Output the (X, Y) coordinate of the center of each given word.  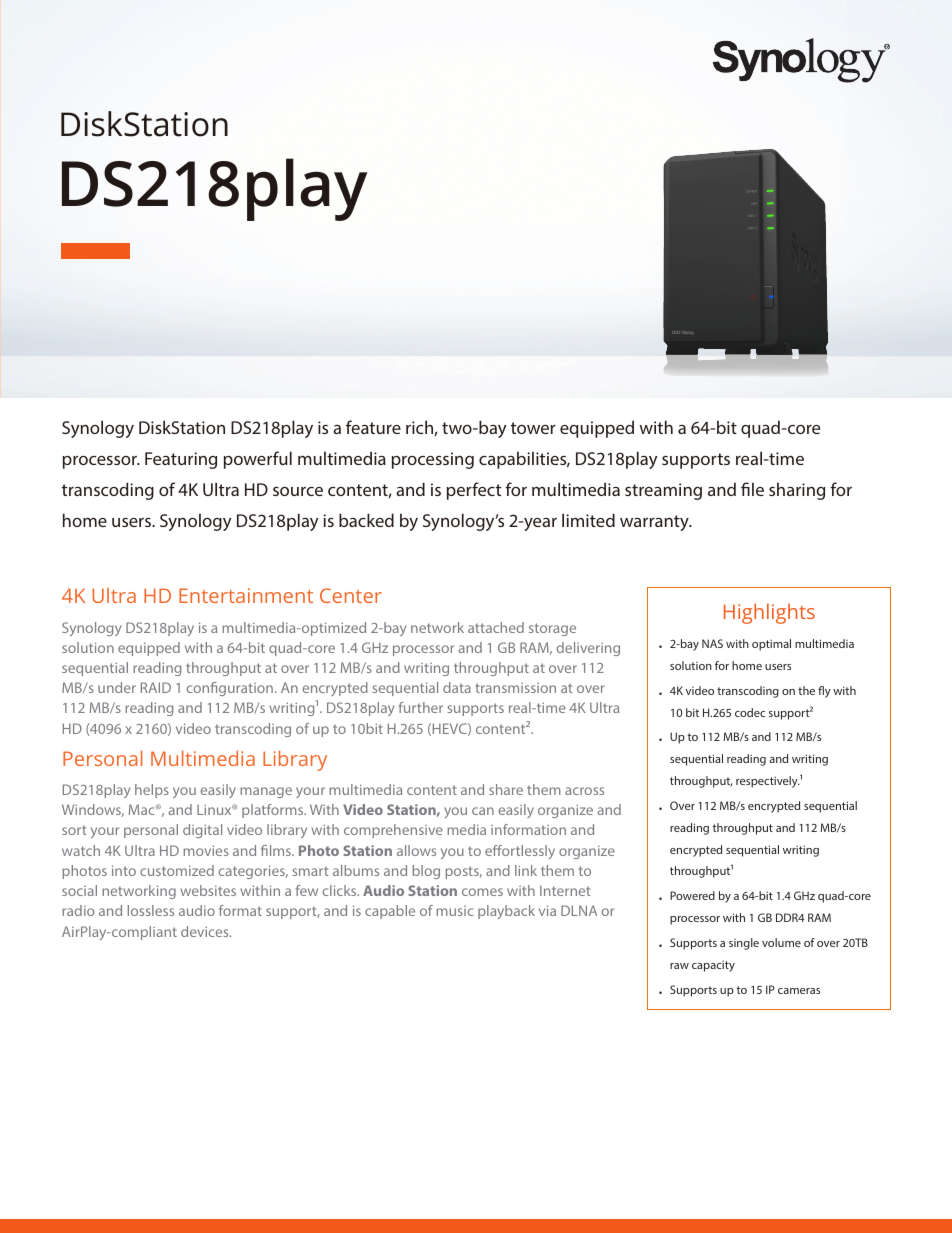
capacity (713, 966)
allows (416, 850)
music (454, 911)
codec (750, 712)
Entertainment (246, 595)
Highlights (769, 613)
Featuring (181, 460)
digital (202, 831)
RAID (156, 687)
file (752, 489)
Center (351, 595)
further (421, 707)
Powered (692, 895)
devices (206, 931)
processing (433, 460)
